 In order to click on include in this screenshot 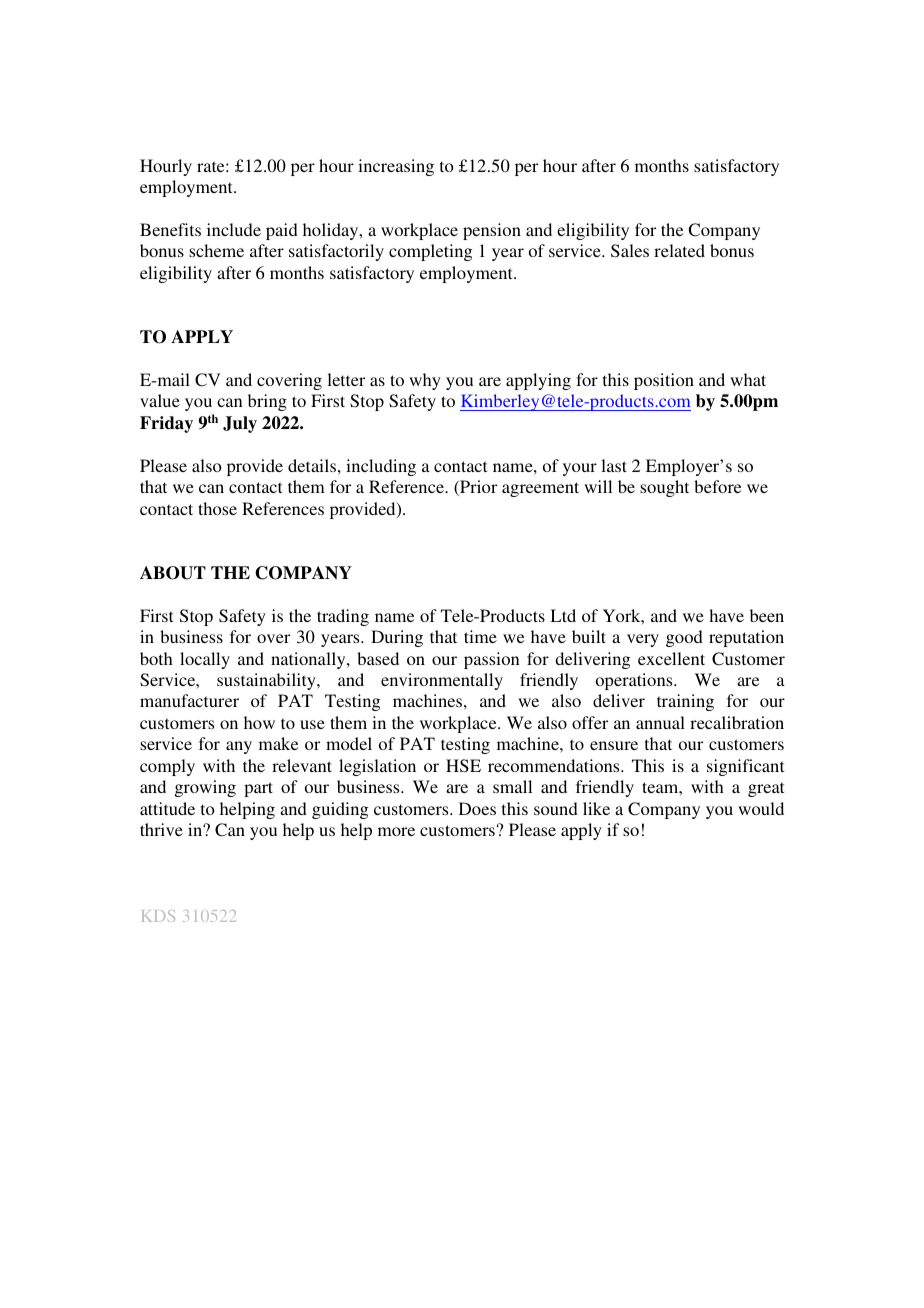, I will do `click(234, 229)`.
